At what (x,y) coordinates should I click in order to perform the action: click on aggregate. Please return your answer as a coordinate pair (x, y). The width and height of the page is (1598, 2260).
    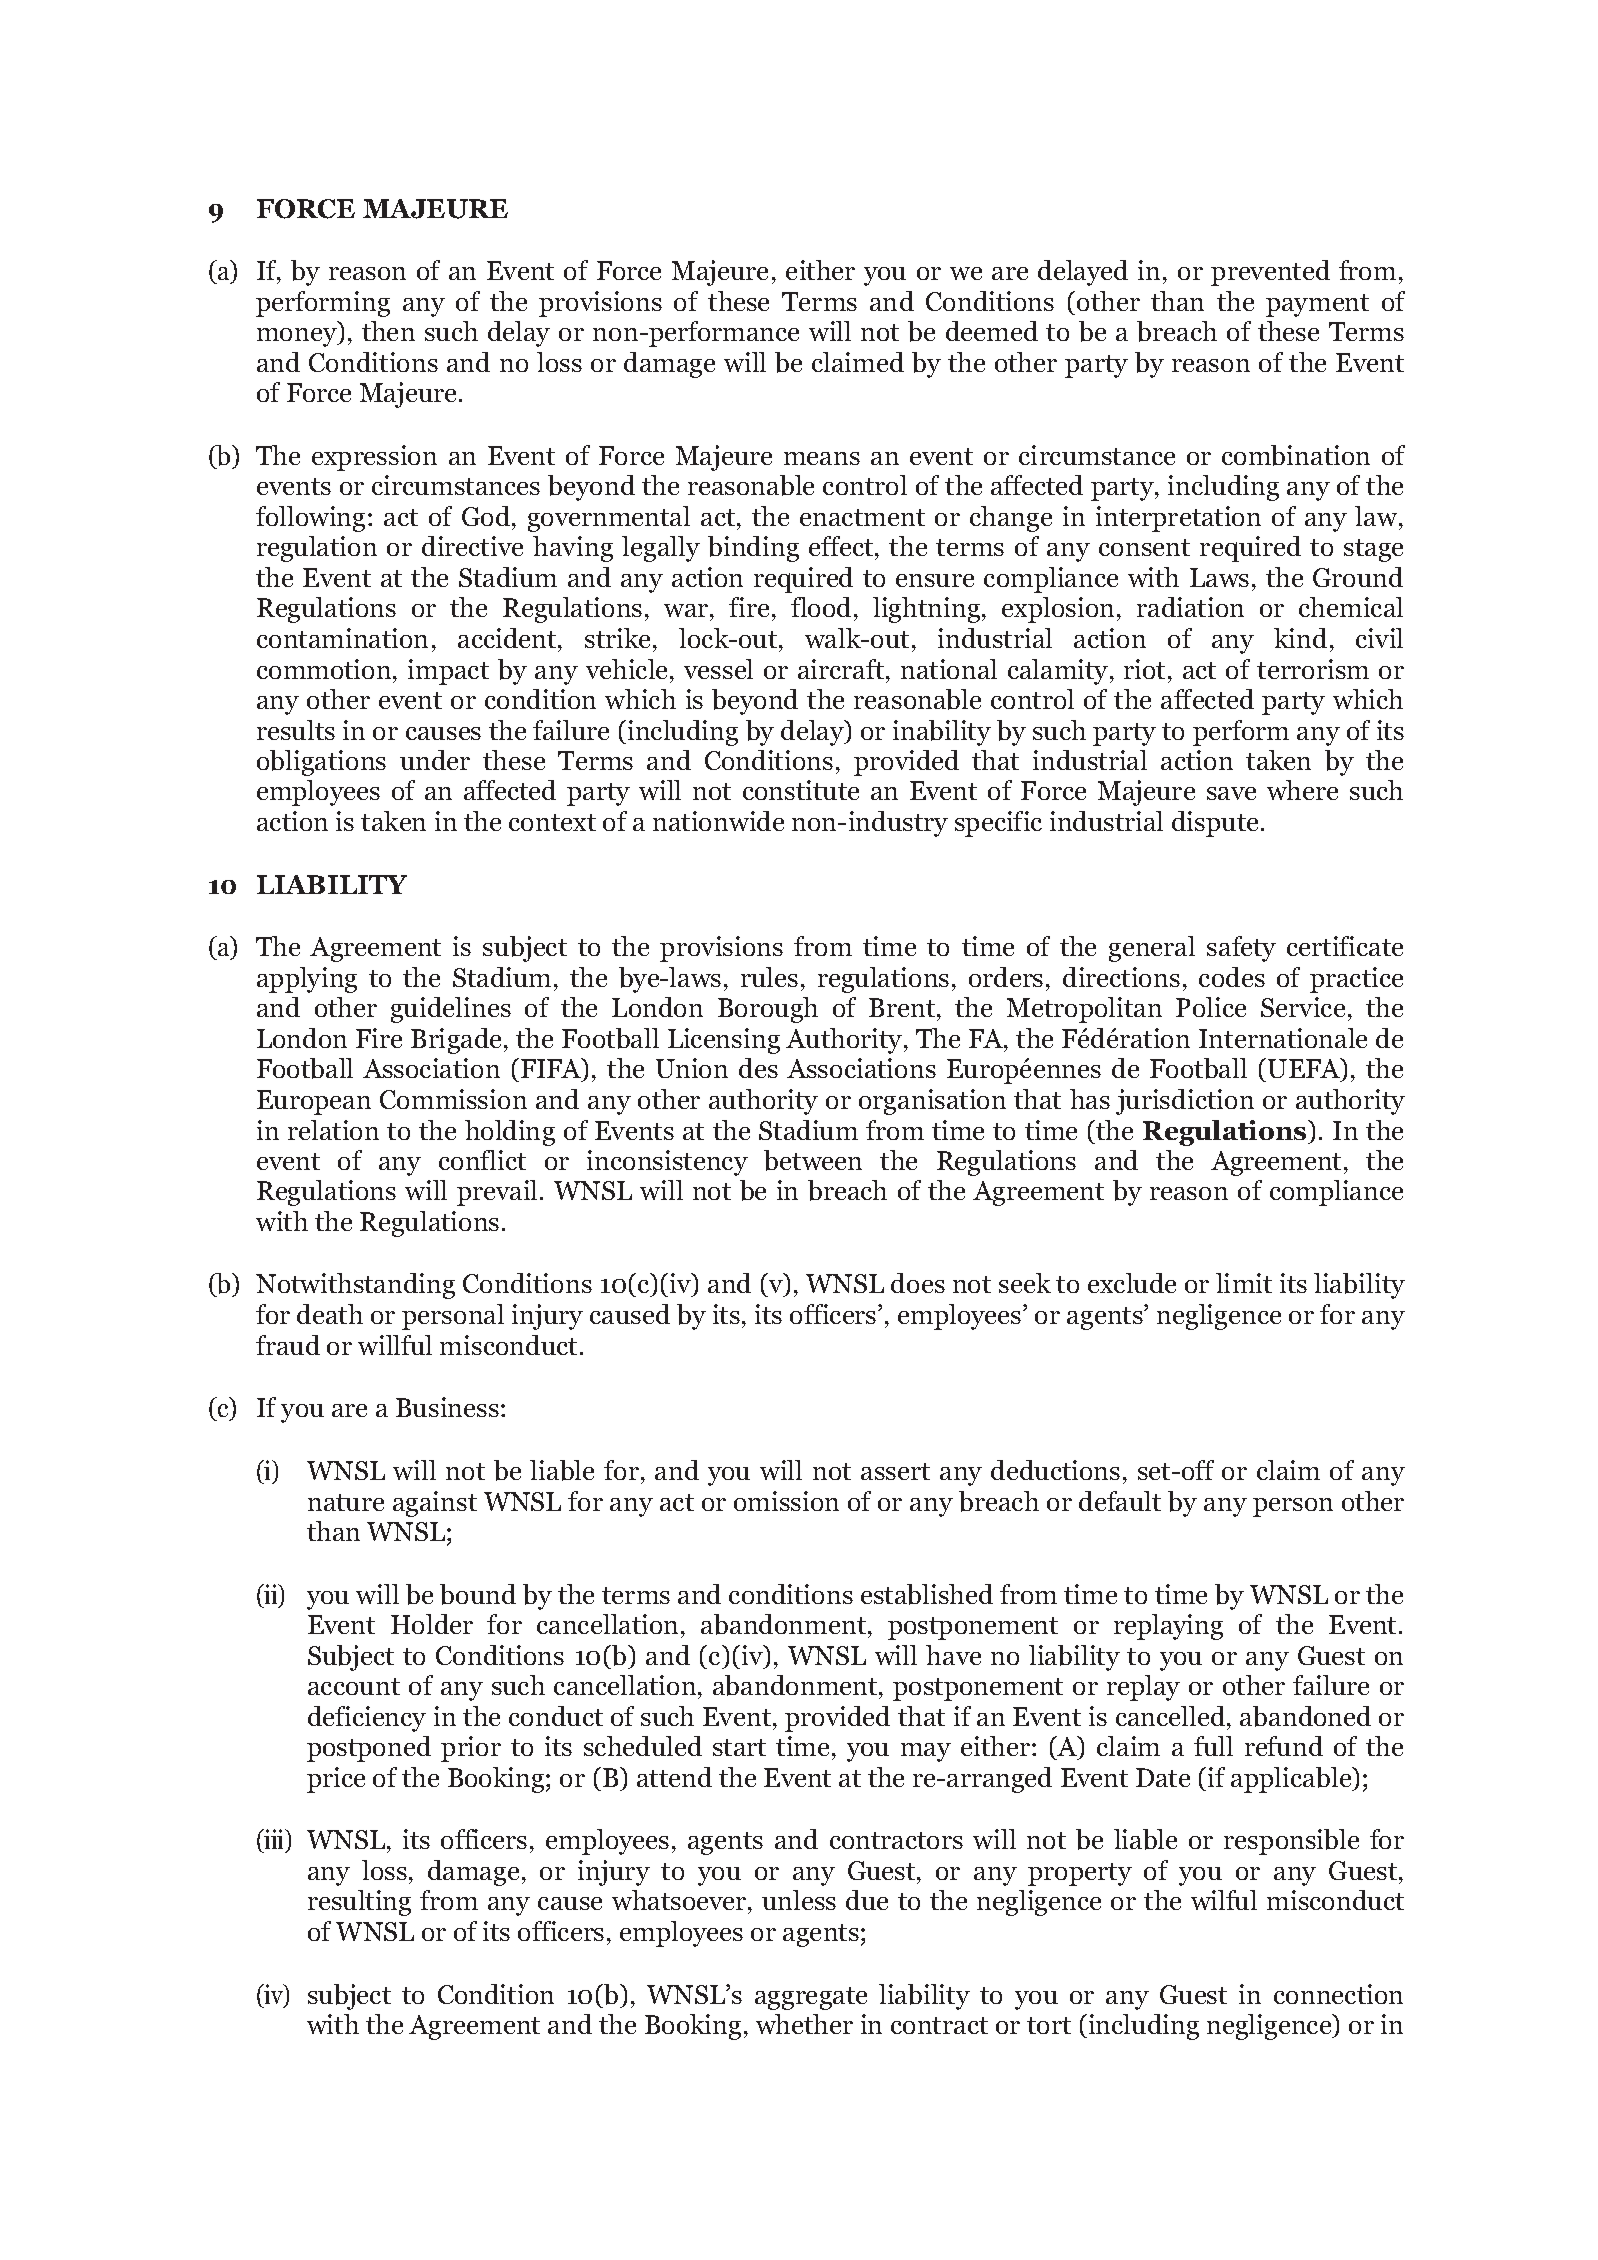
    Looking at the image, I should click on (811, 1998).
